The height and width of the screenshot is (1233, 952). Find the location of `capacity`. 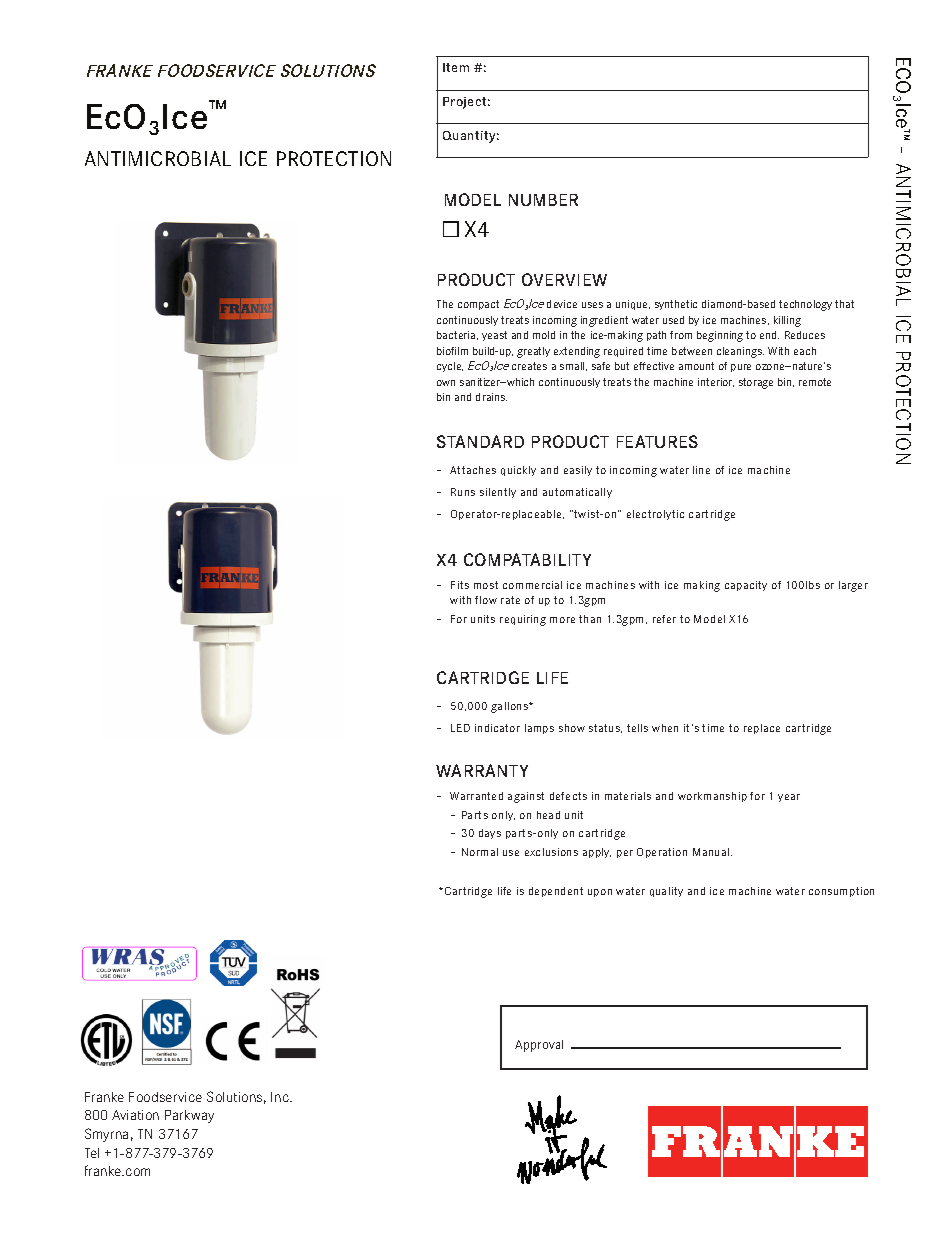

capacity is located at coordinates (746, 586).
